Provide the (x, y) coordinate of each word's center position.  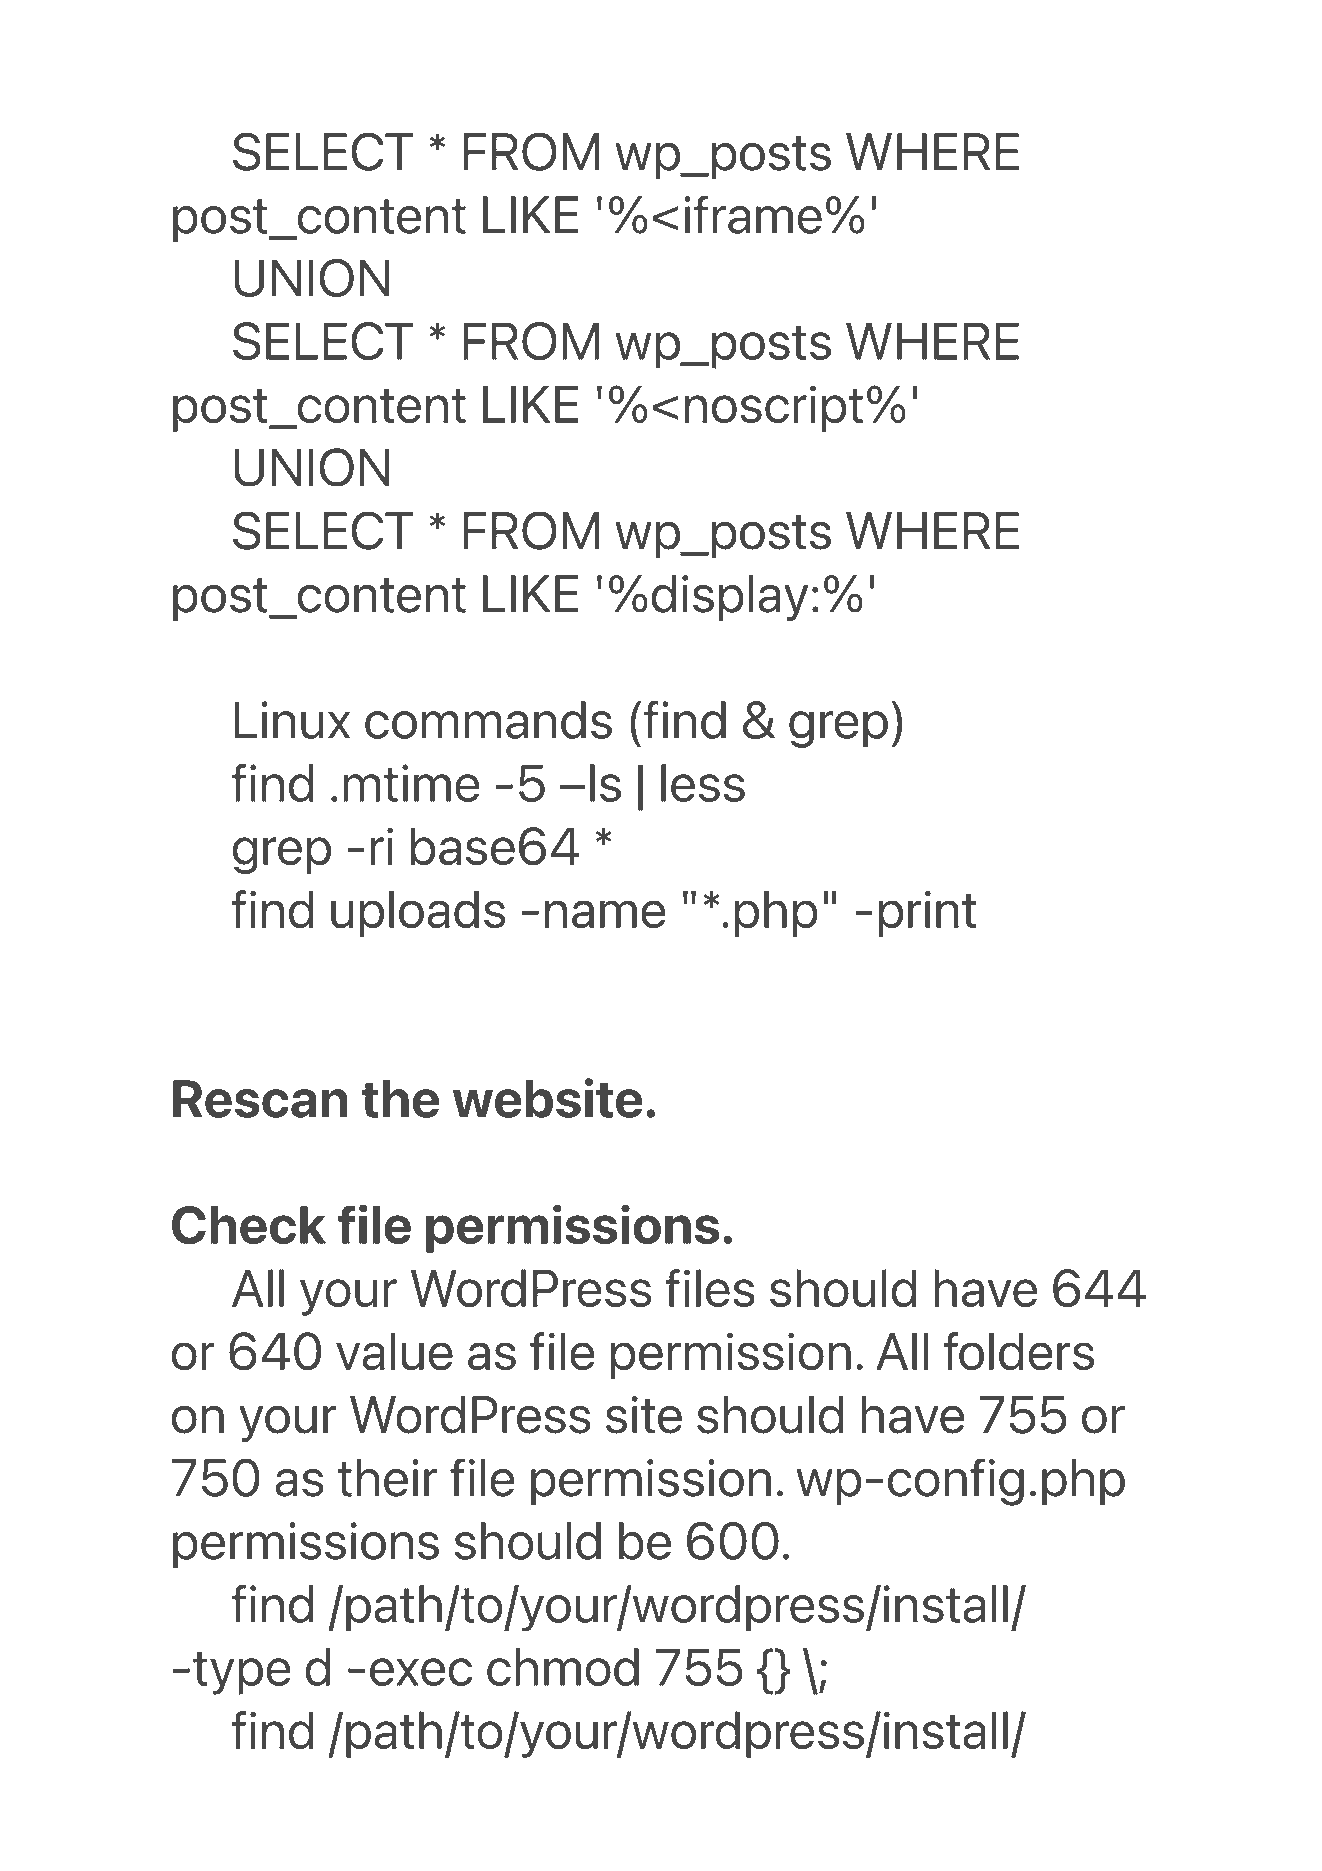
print (927, 913)
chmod (563, 1667)
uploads (418, 913)
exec (421, 1672)
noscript (774, 408)
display (729, 598)
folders (1019, 1351)
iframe (753, 214)
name (605, 914)
